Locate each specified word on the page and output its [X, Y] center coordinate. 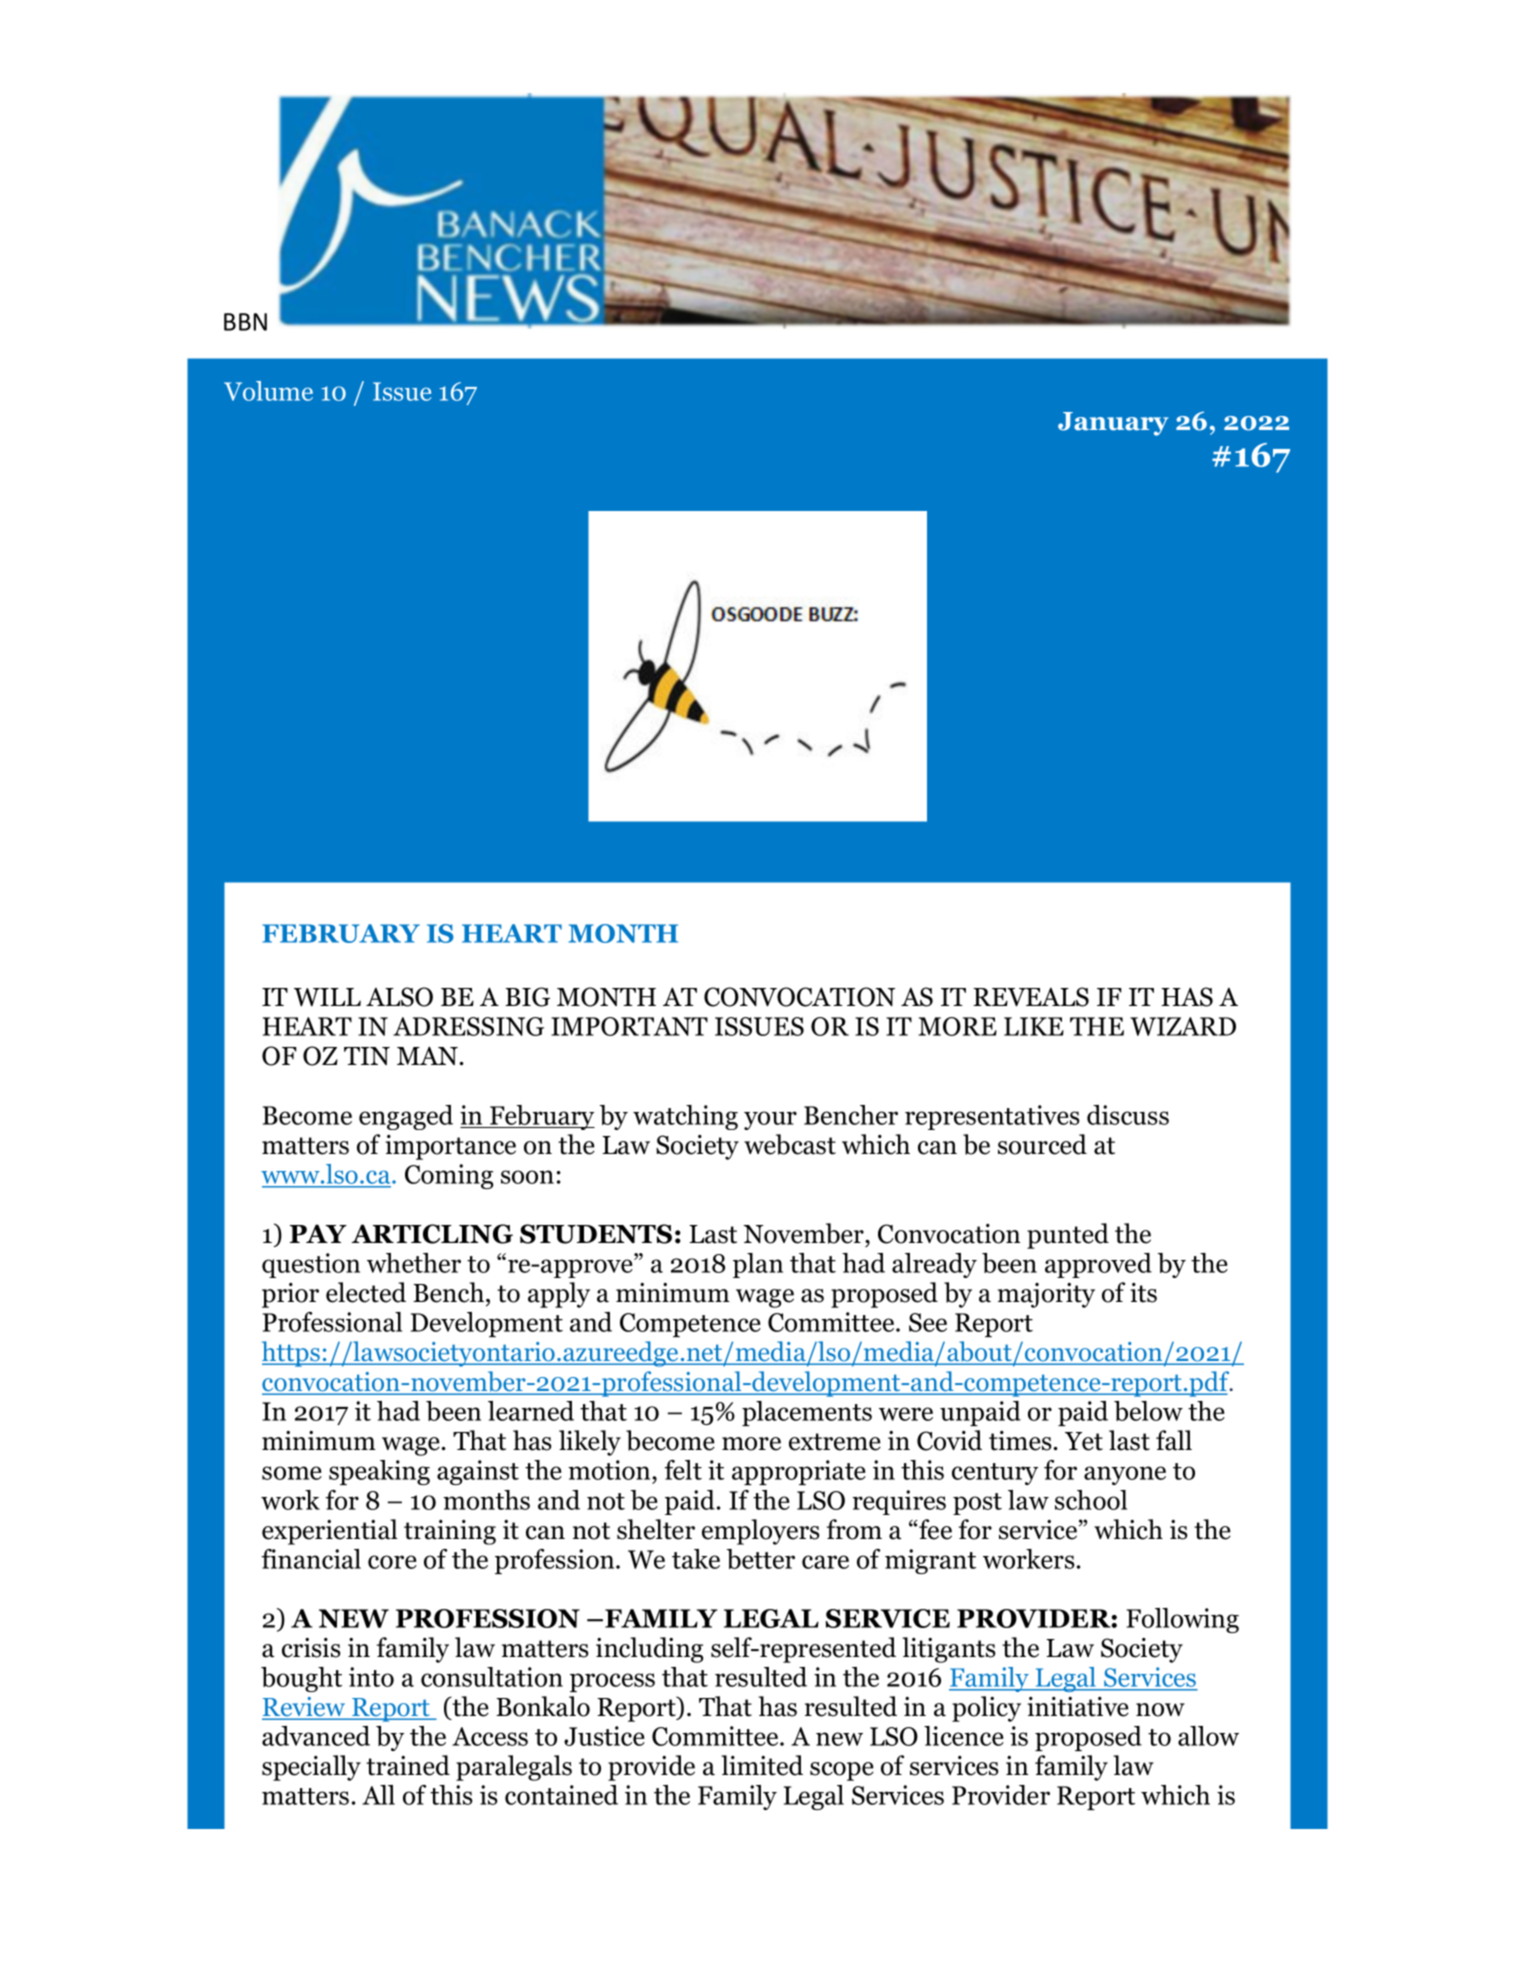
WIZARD [1183, 1026]
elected [366, 1292]
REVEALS [1031, 997]
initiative [1078, 1707]
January [1113, 424]
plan [758, 1265]
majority [1046, 1295]
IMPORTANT [629, 1026]
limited [762, 1765]
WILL [327, 997]
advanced [316, 1736]
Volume [268, 391]
